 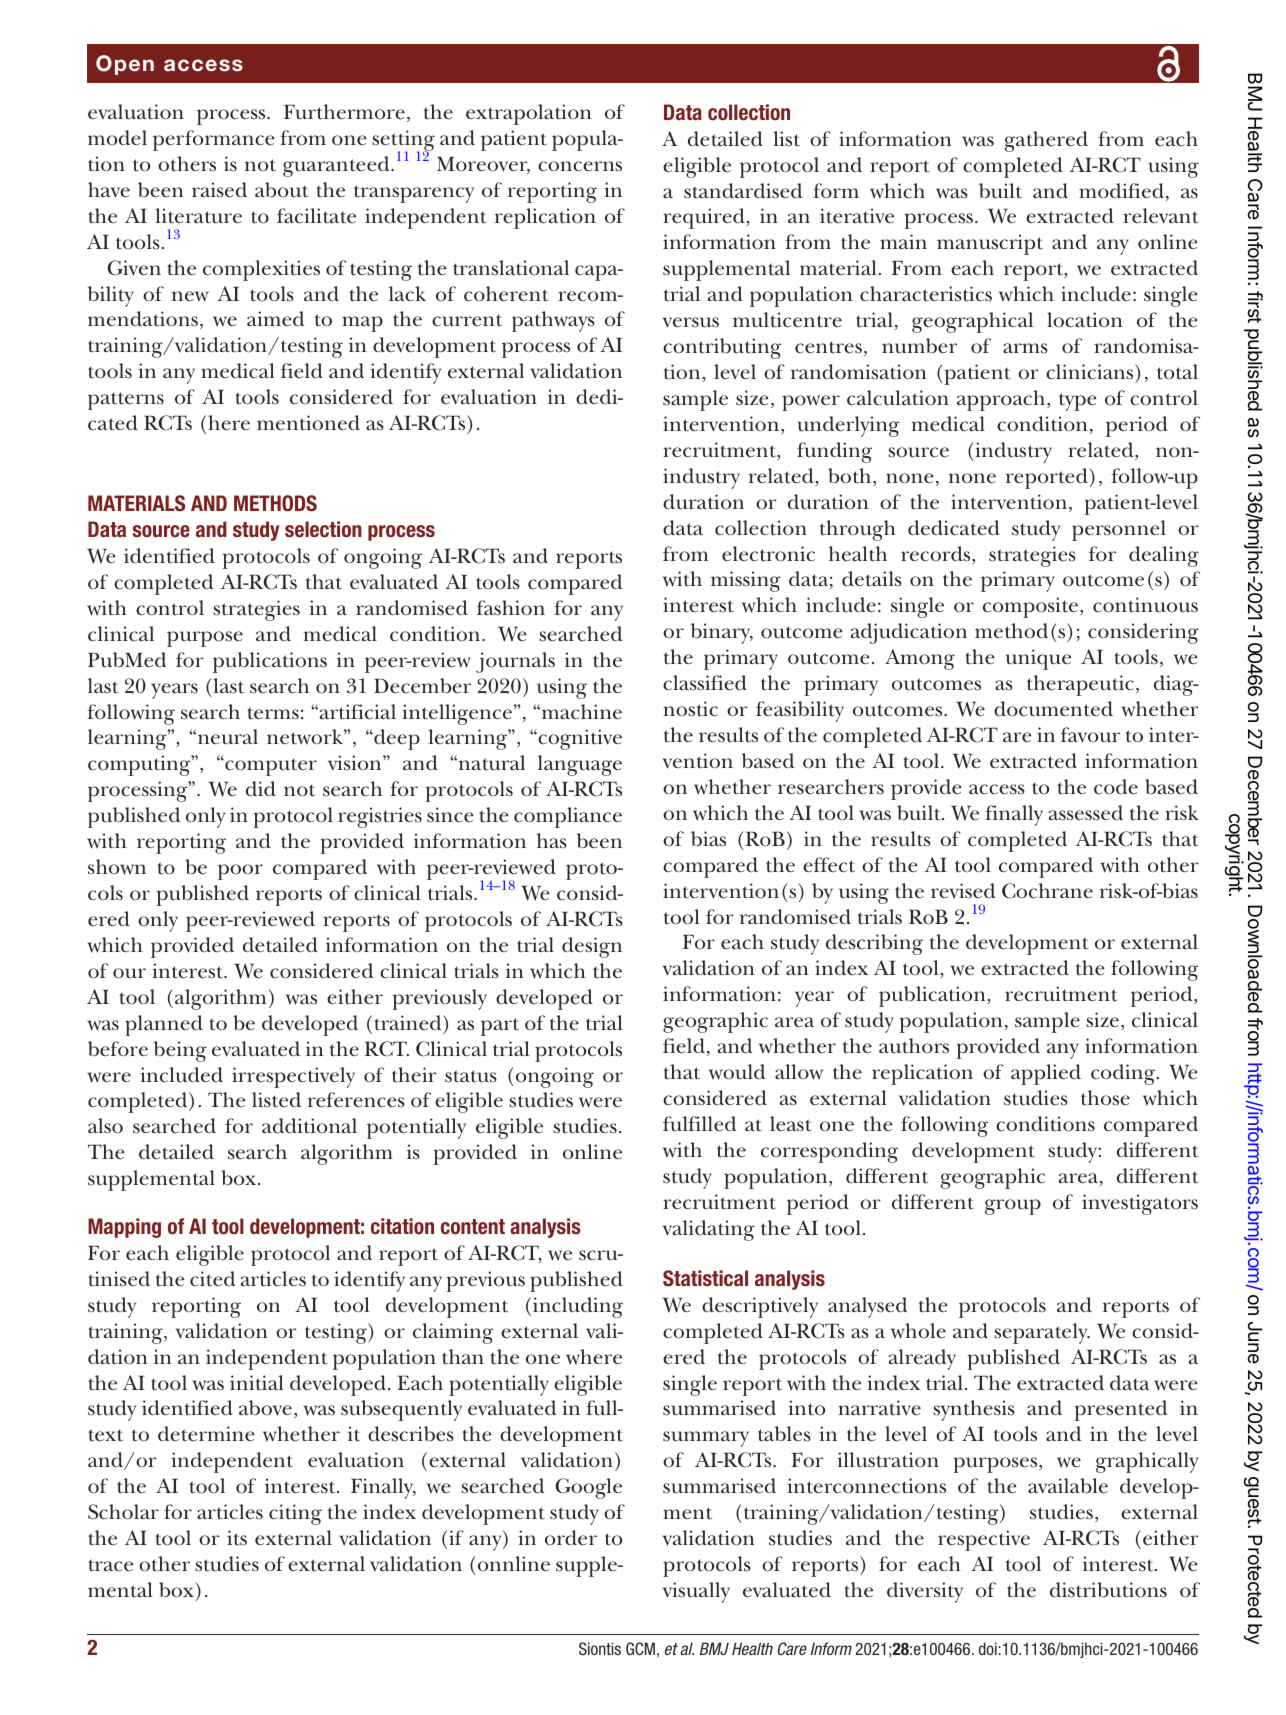 I want to click on poor, so click(x=240, y=872).
